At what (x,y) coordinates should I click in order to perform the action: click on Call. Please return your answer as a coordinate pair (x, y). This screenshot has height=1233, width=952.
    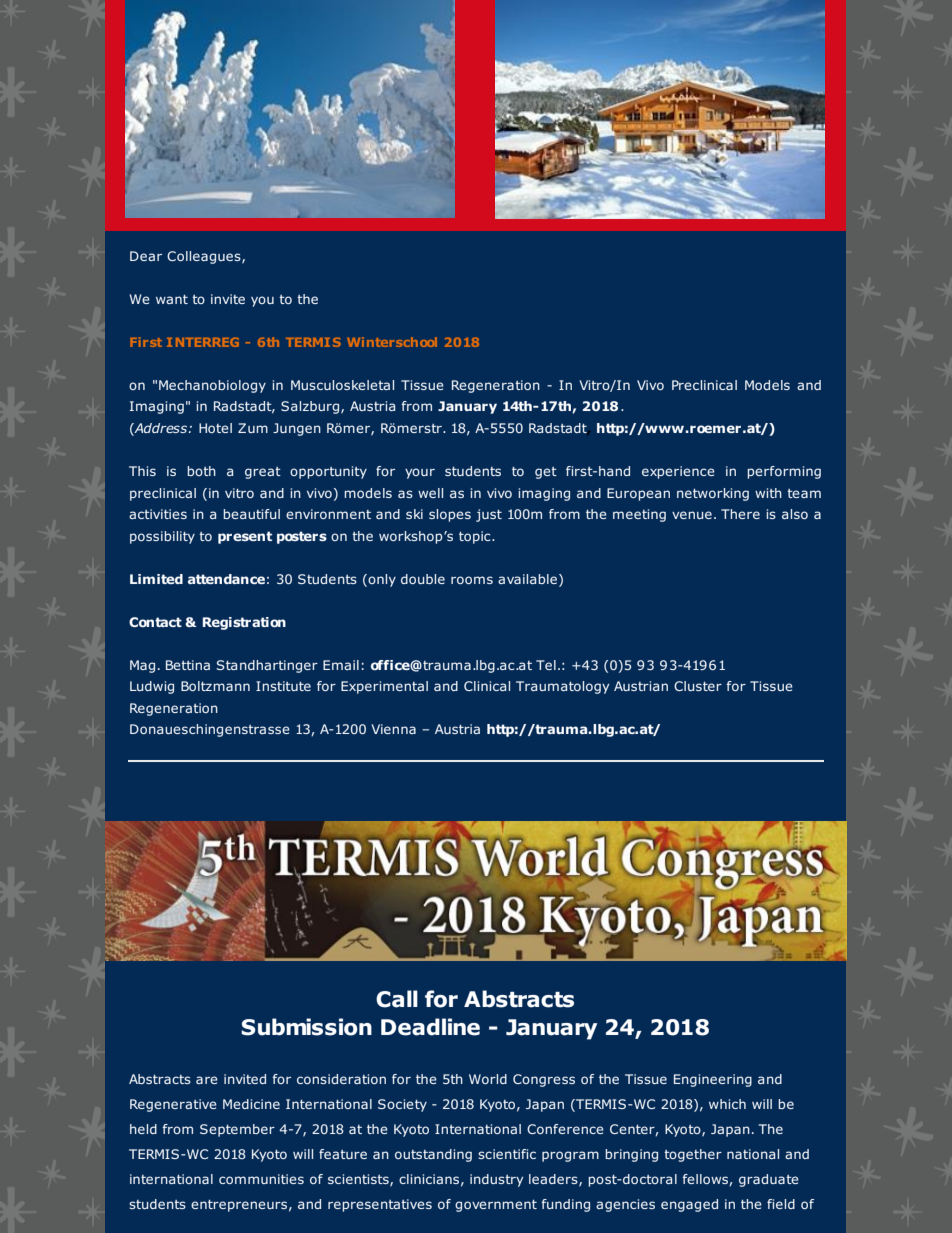
    Looking at the image, I should click on (397, 999).
